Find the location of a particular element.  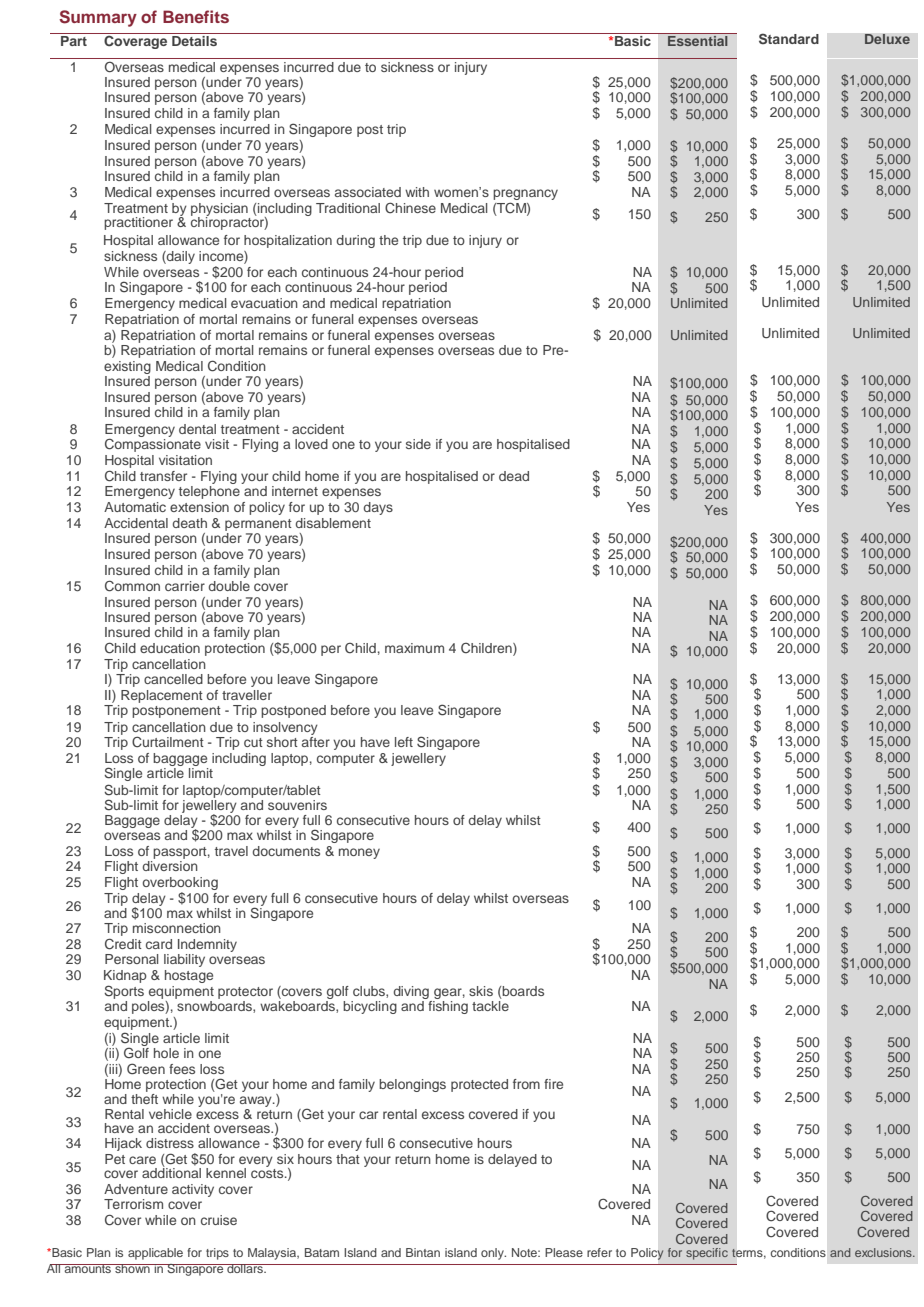

pregnancy is located at coordinates (525, 194).
